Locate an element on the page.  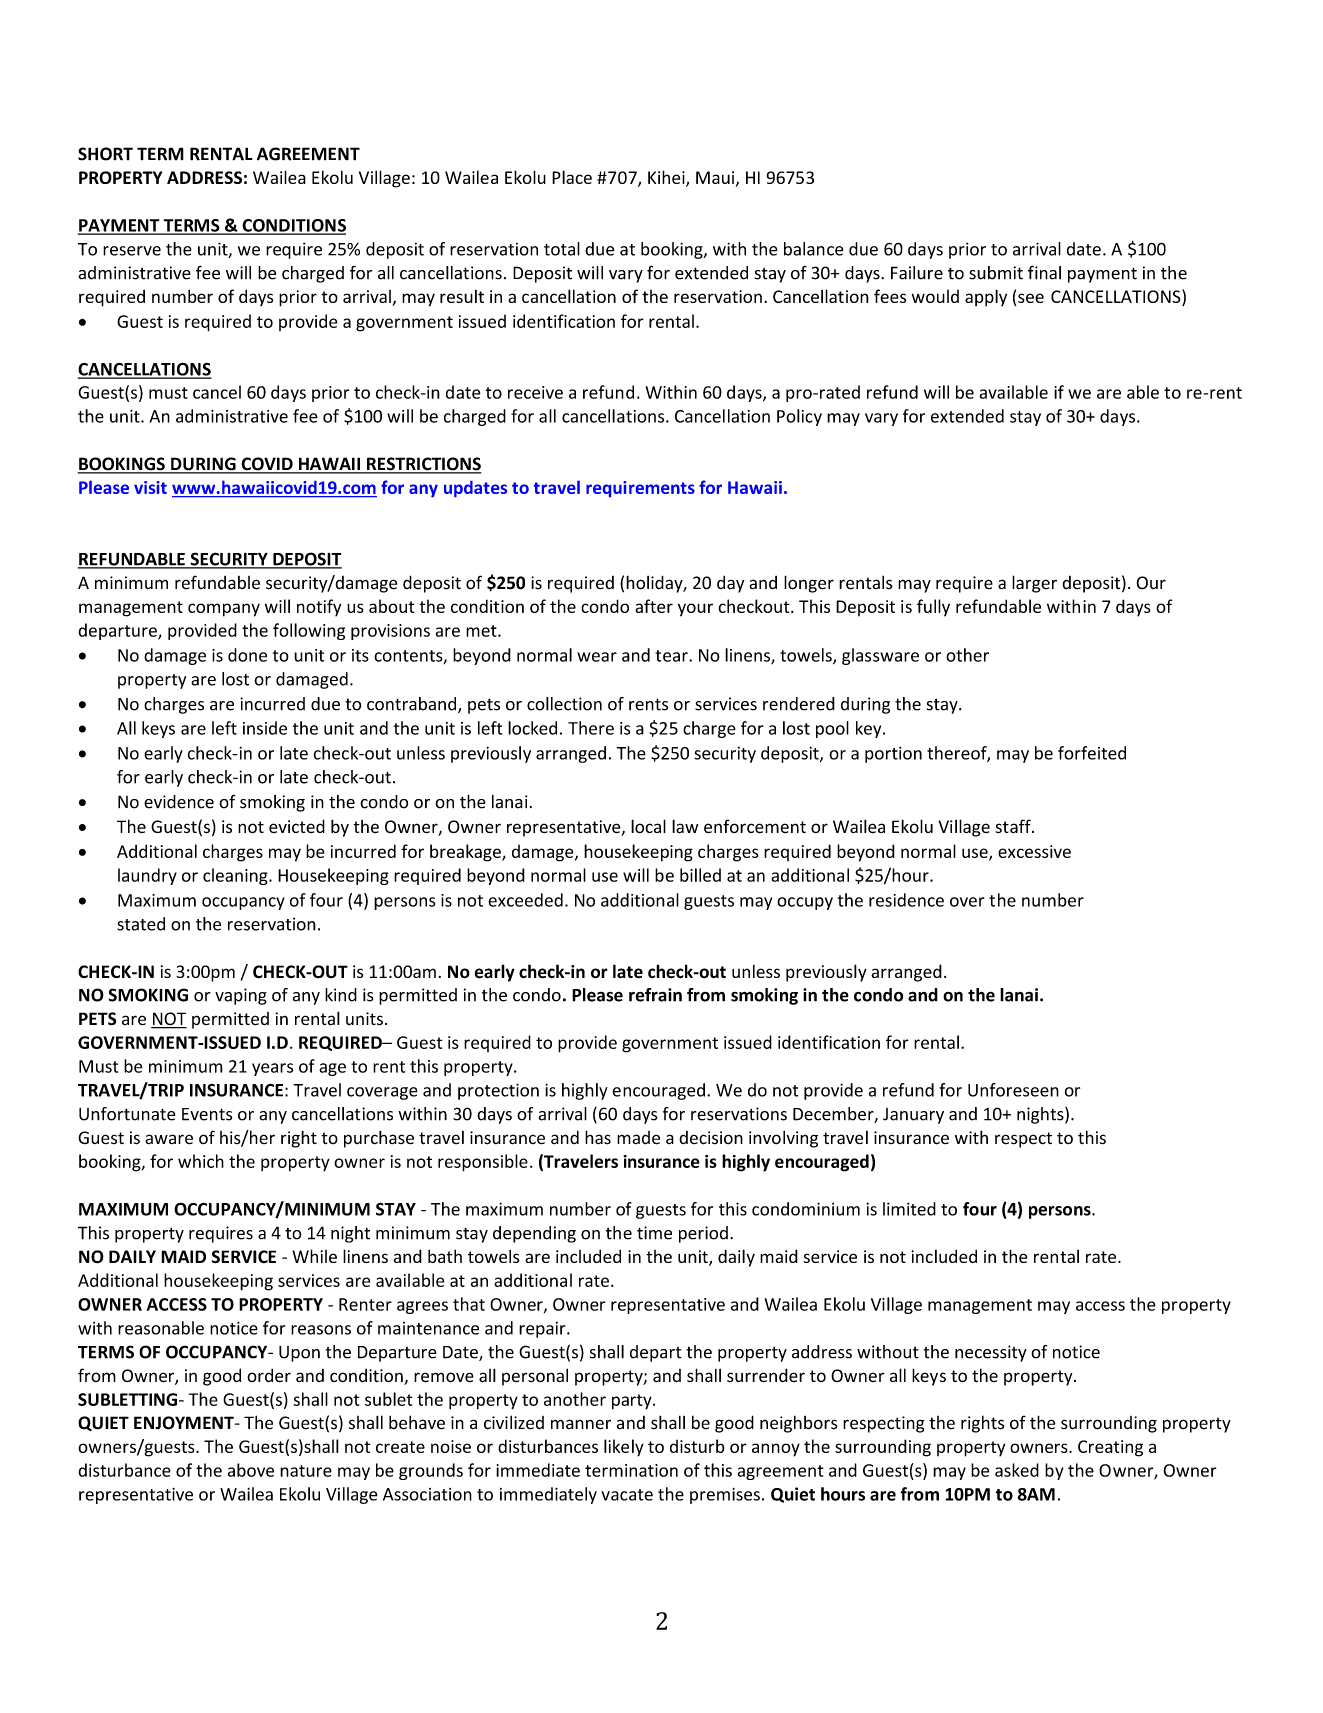
Place is located at coordinates (572, 177).
